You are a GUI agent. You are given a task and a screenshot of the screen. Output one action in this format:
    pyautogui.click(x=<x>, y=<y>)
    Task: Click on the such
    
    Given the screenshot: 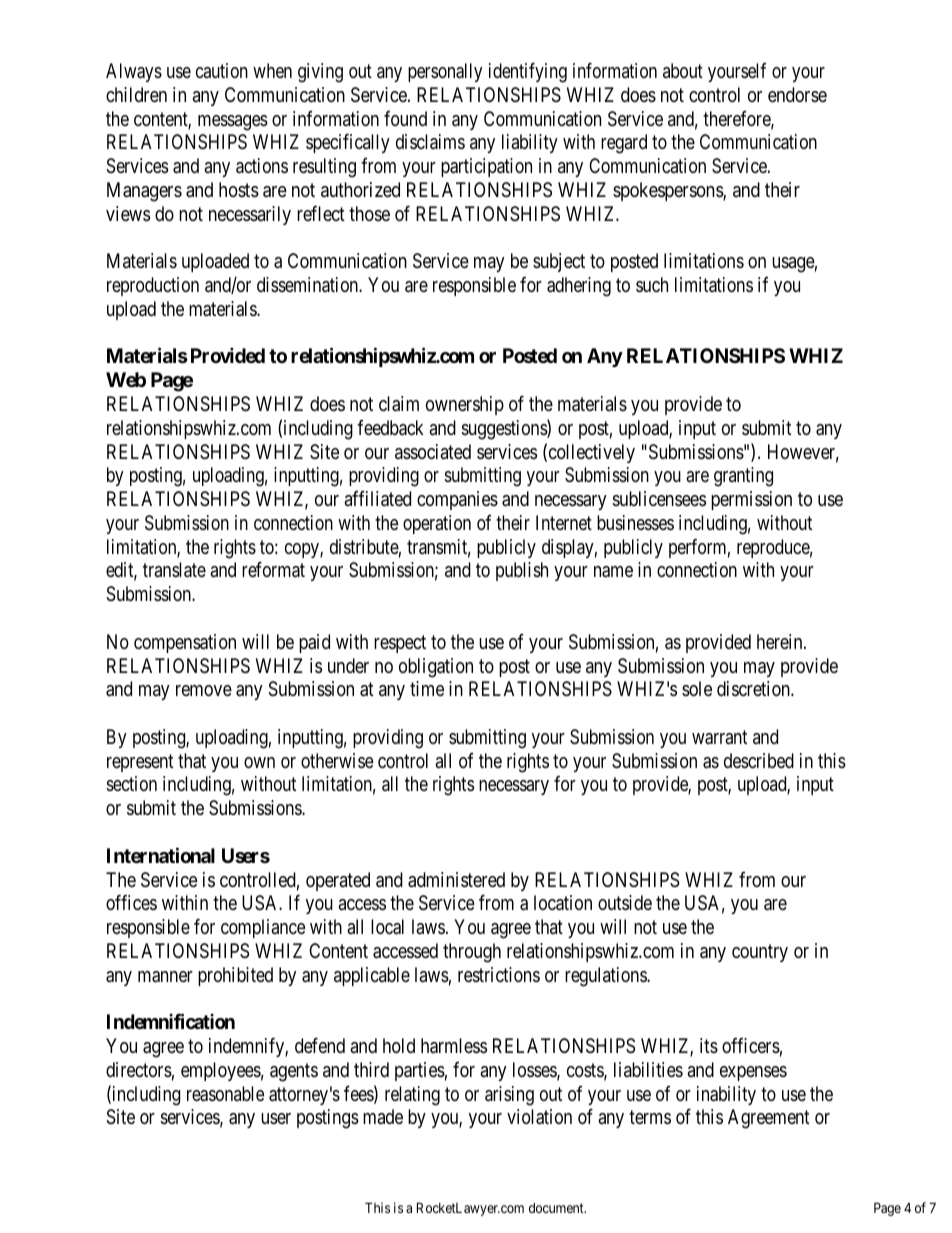 What is the action you would take?
    pyautogui.click(x=652, y=285)
